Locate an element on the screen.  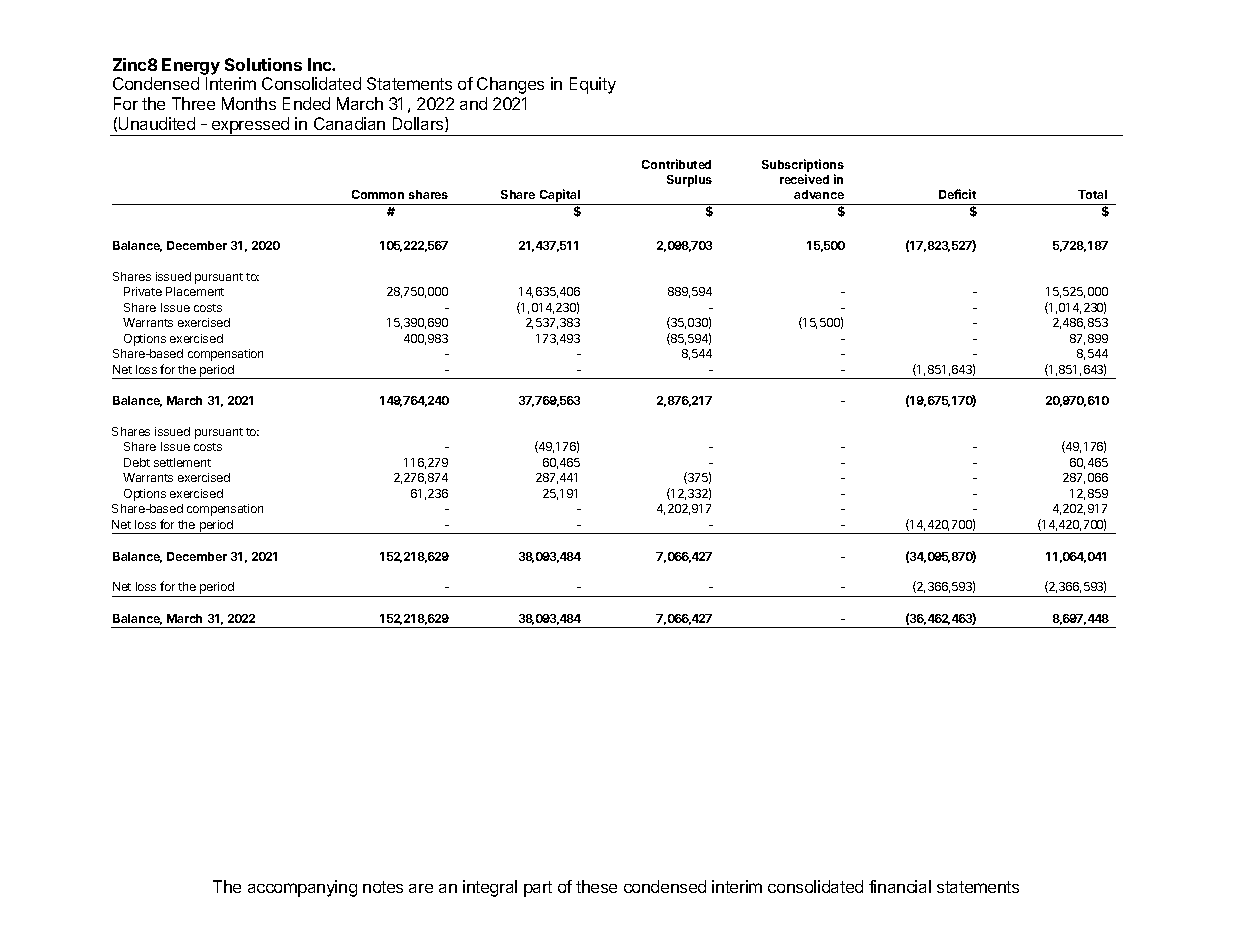
financial is located at coordinates (900, 886).
